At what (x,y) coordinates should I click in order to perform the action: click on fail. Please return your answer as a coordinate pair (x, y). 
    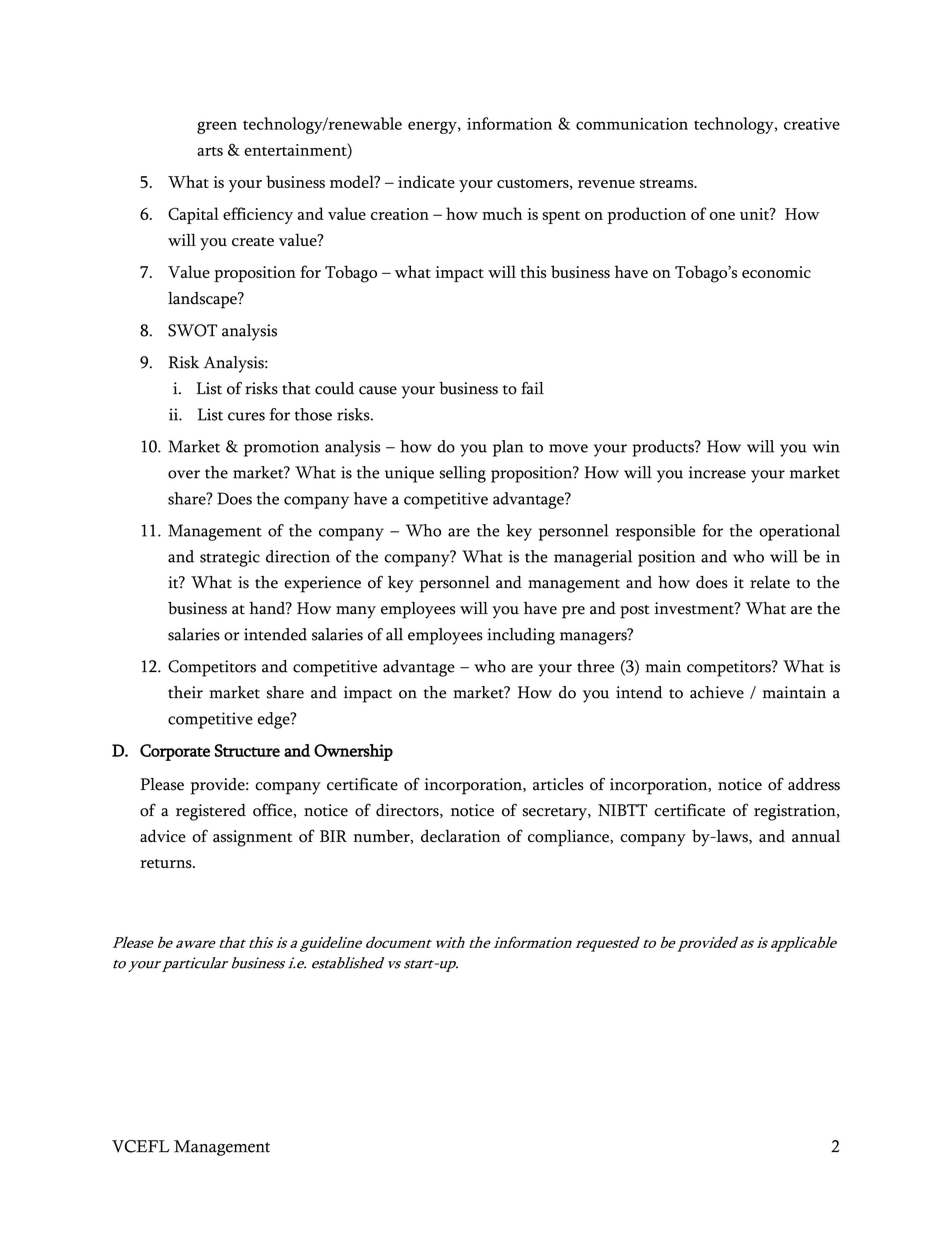
    Looking at the image, I should click on (532, 388).
